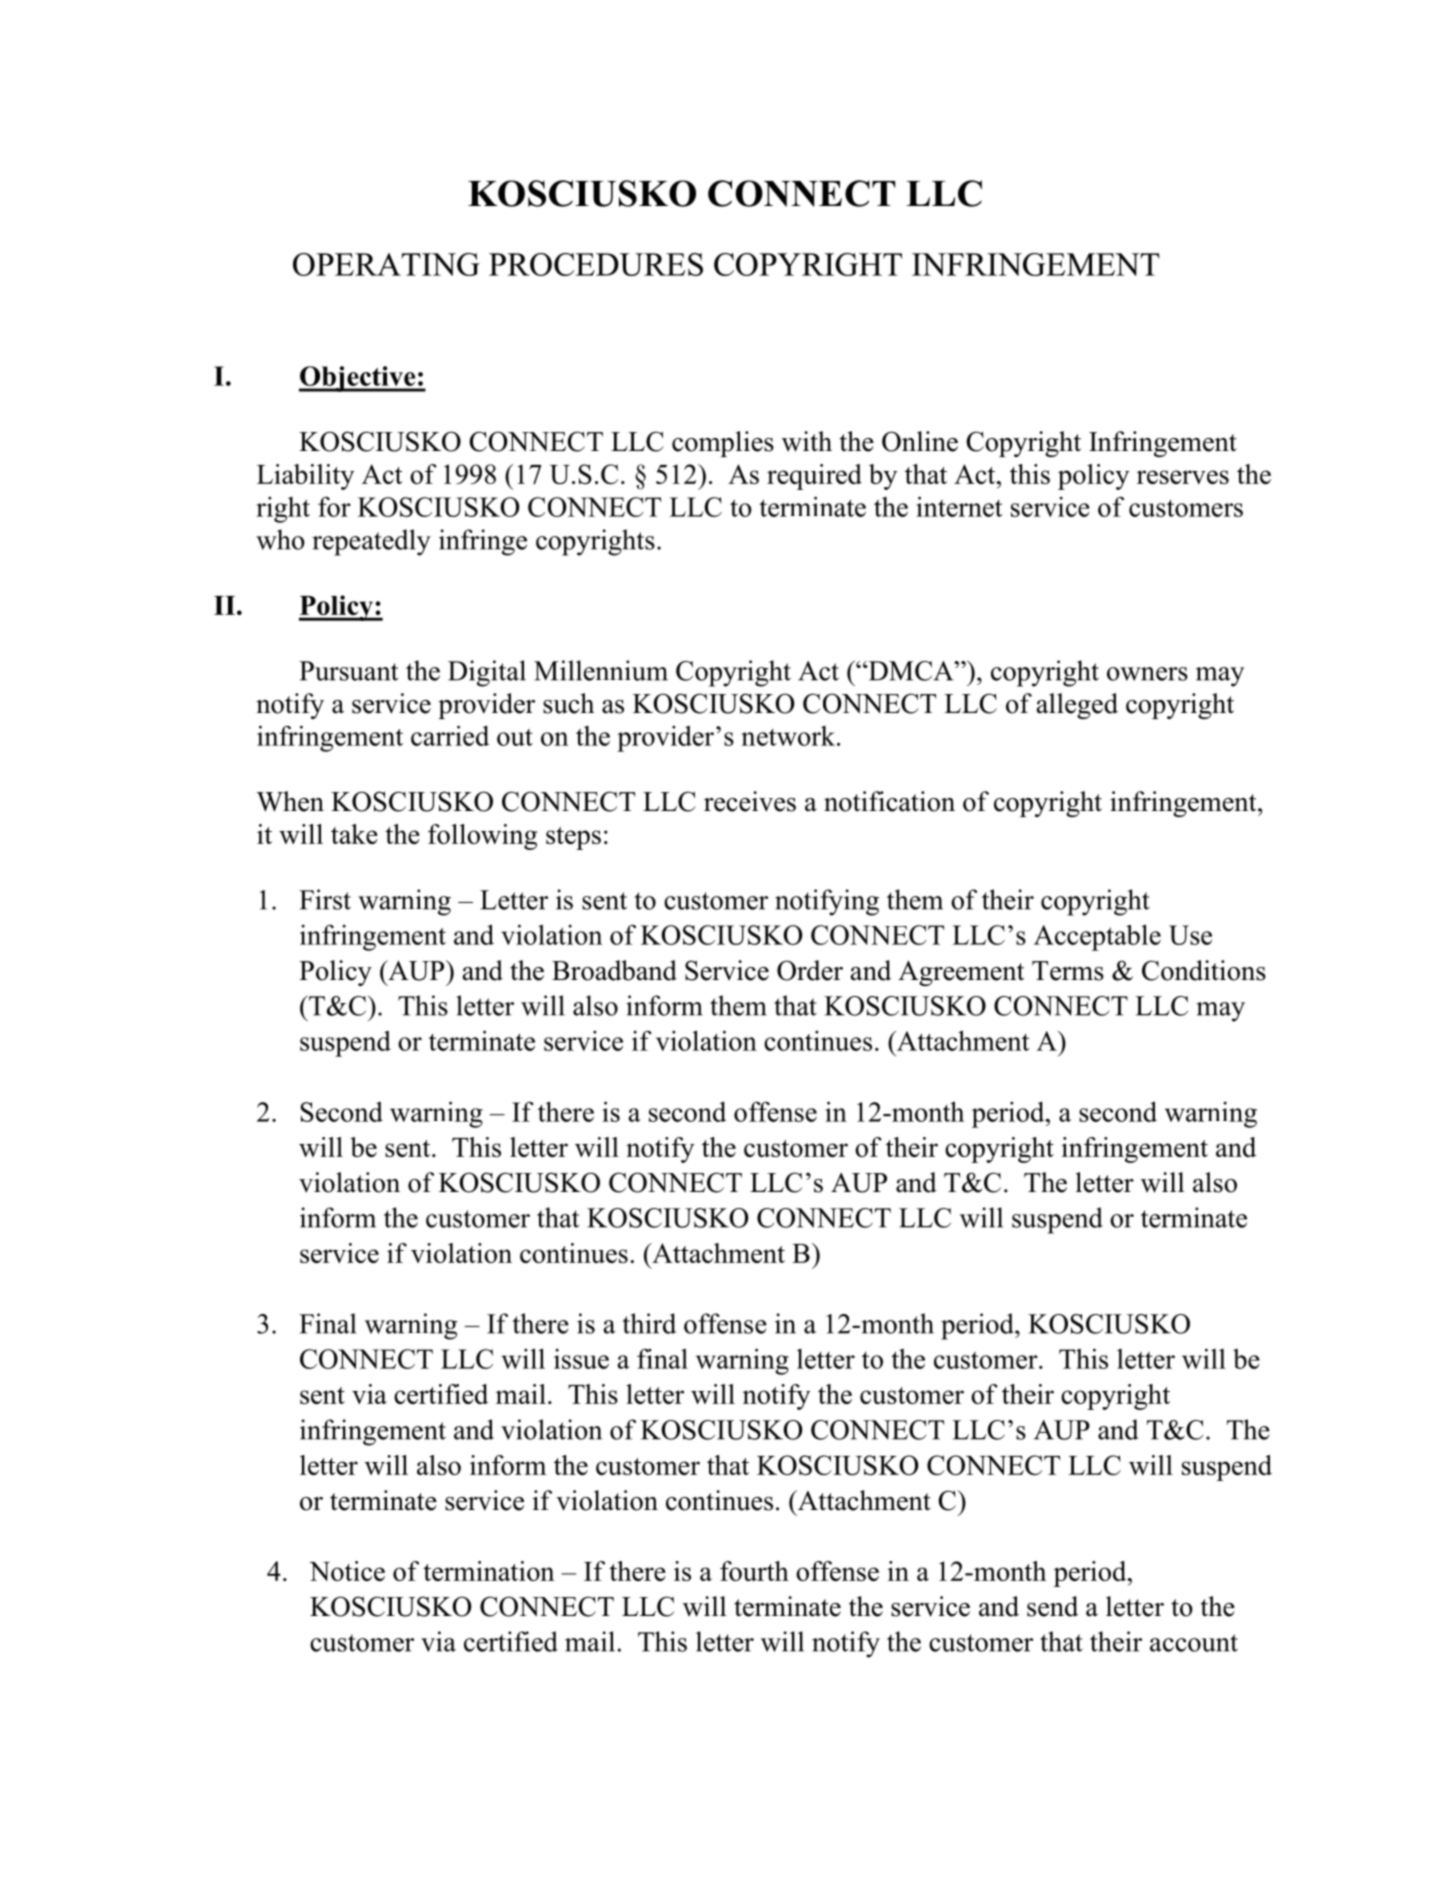  Describe the element at coordinates (386, 264) in the image. I see `OPERATING` at that location.
